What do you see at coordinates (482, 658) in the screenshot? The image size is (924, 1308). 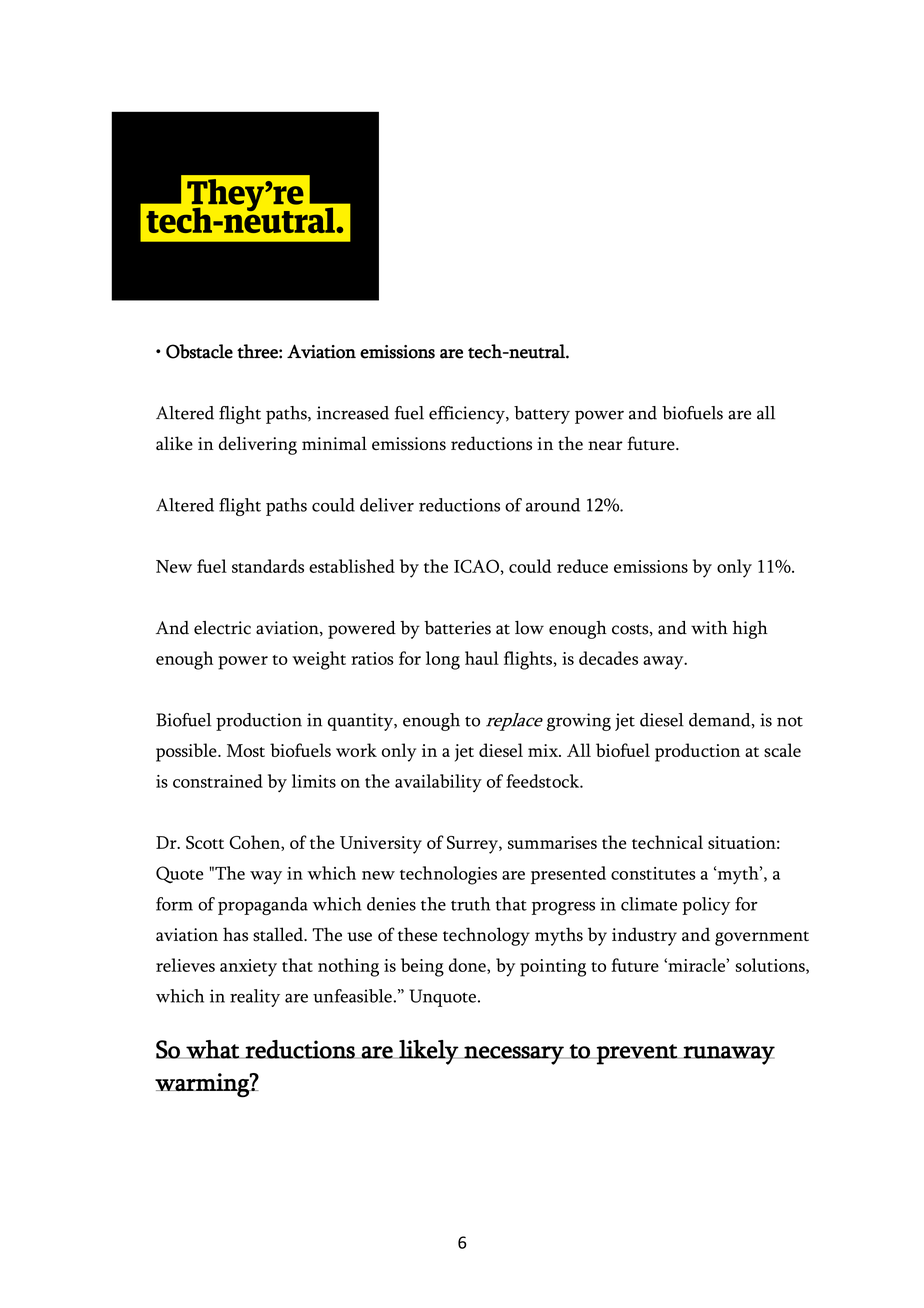 I see `haul` at bounding box center [482, 658].
